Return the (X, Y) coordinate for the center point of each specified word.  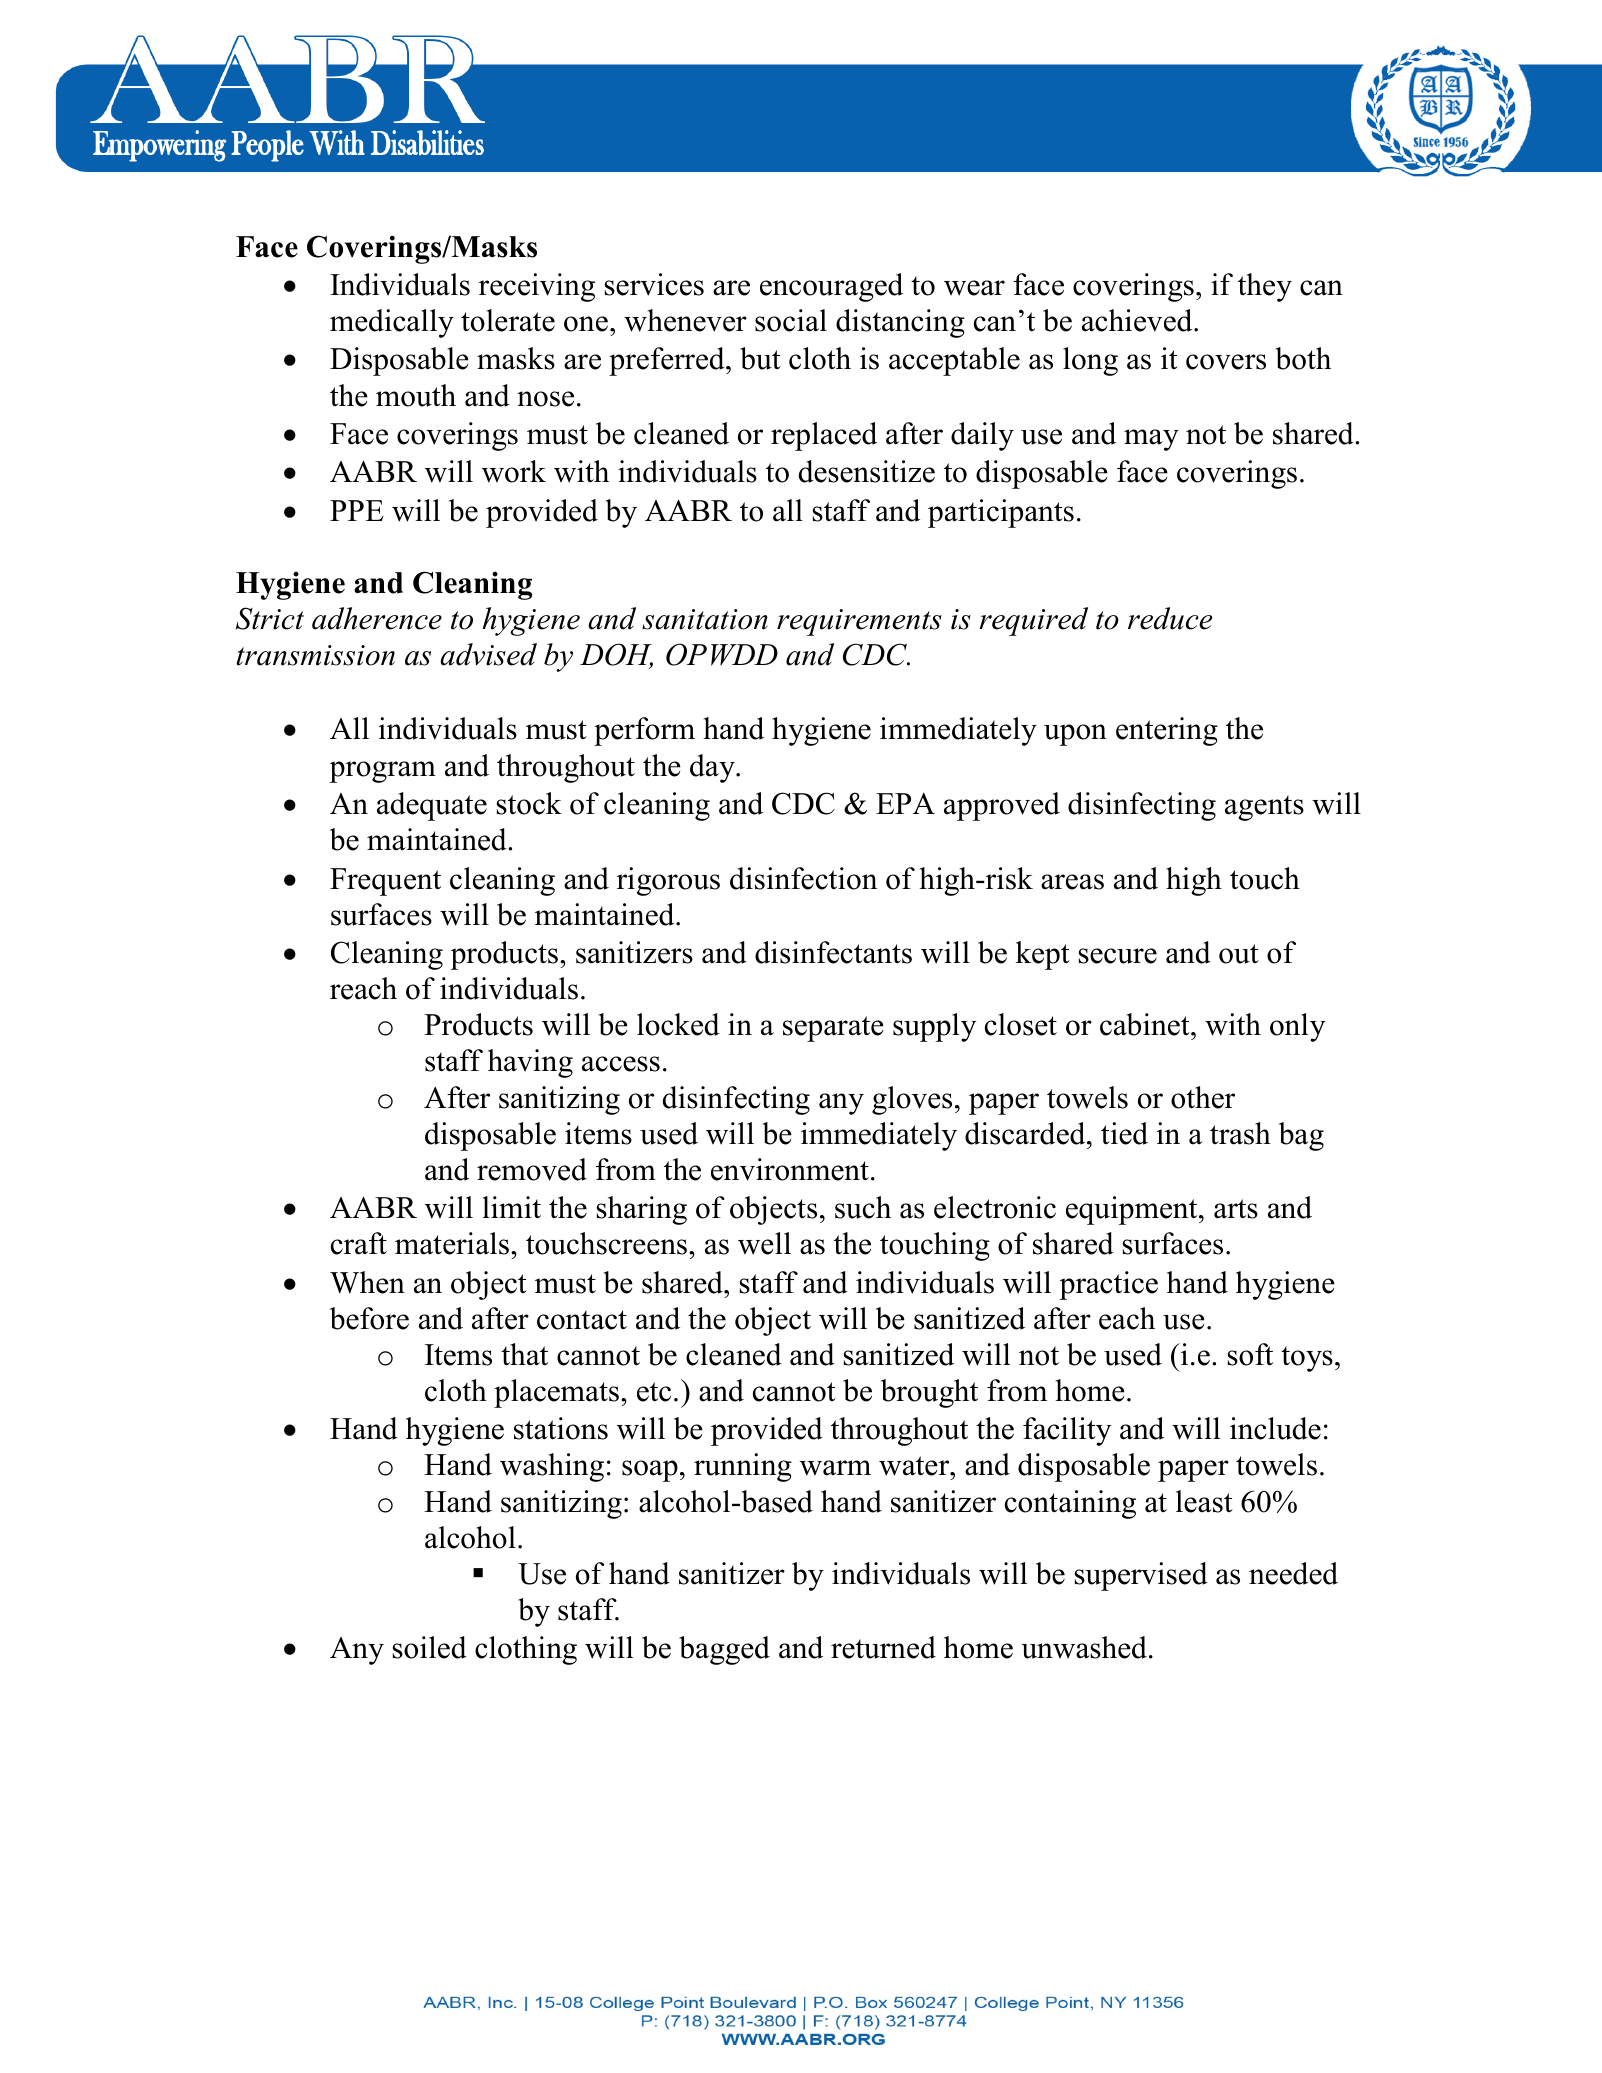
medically (392, 323)
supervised (1141, 1576)
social (791, 320)
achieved (1138, 320)
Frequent (385, 882)
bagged (724, 1650)
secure (1117, 956)
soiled (429, 1647)
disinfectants (833, 952)
